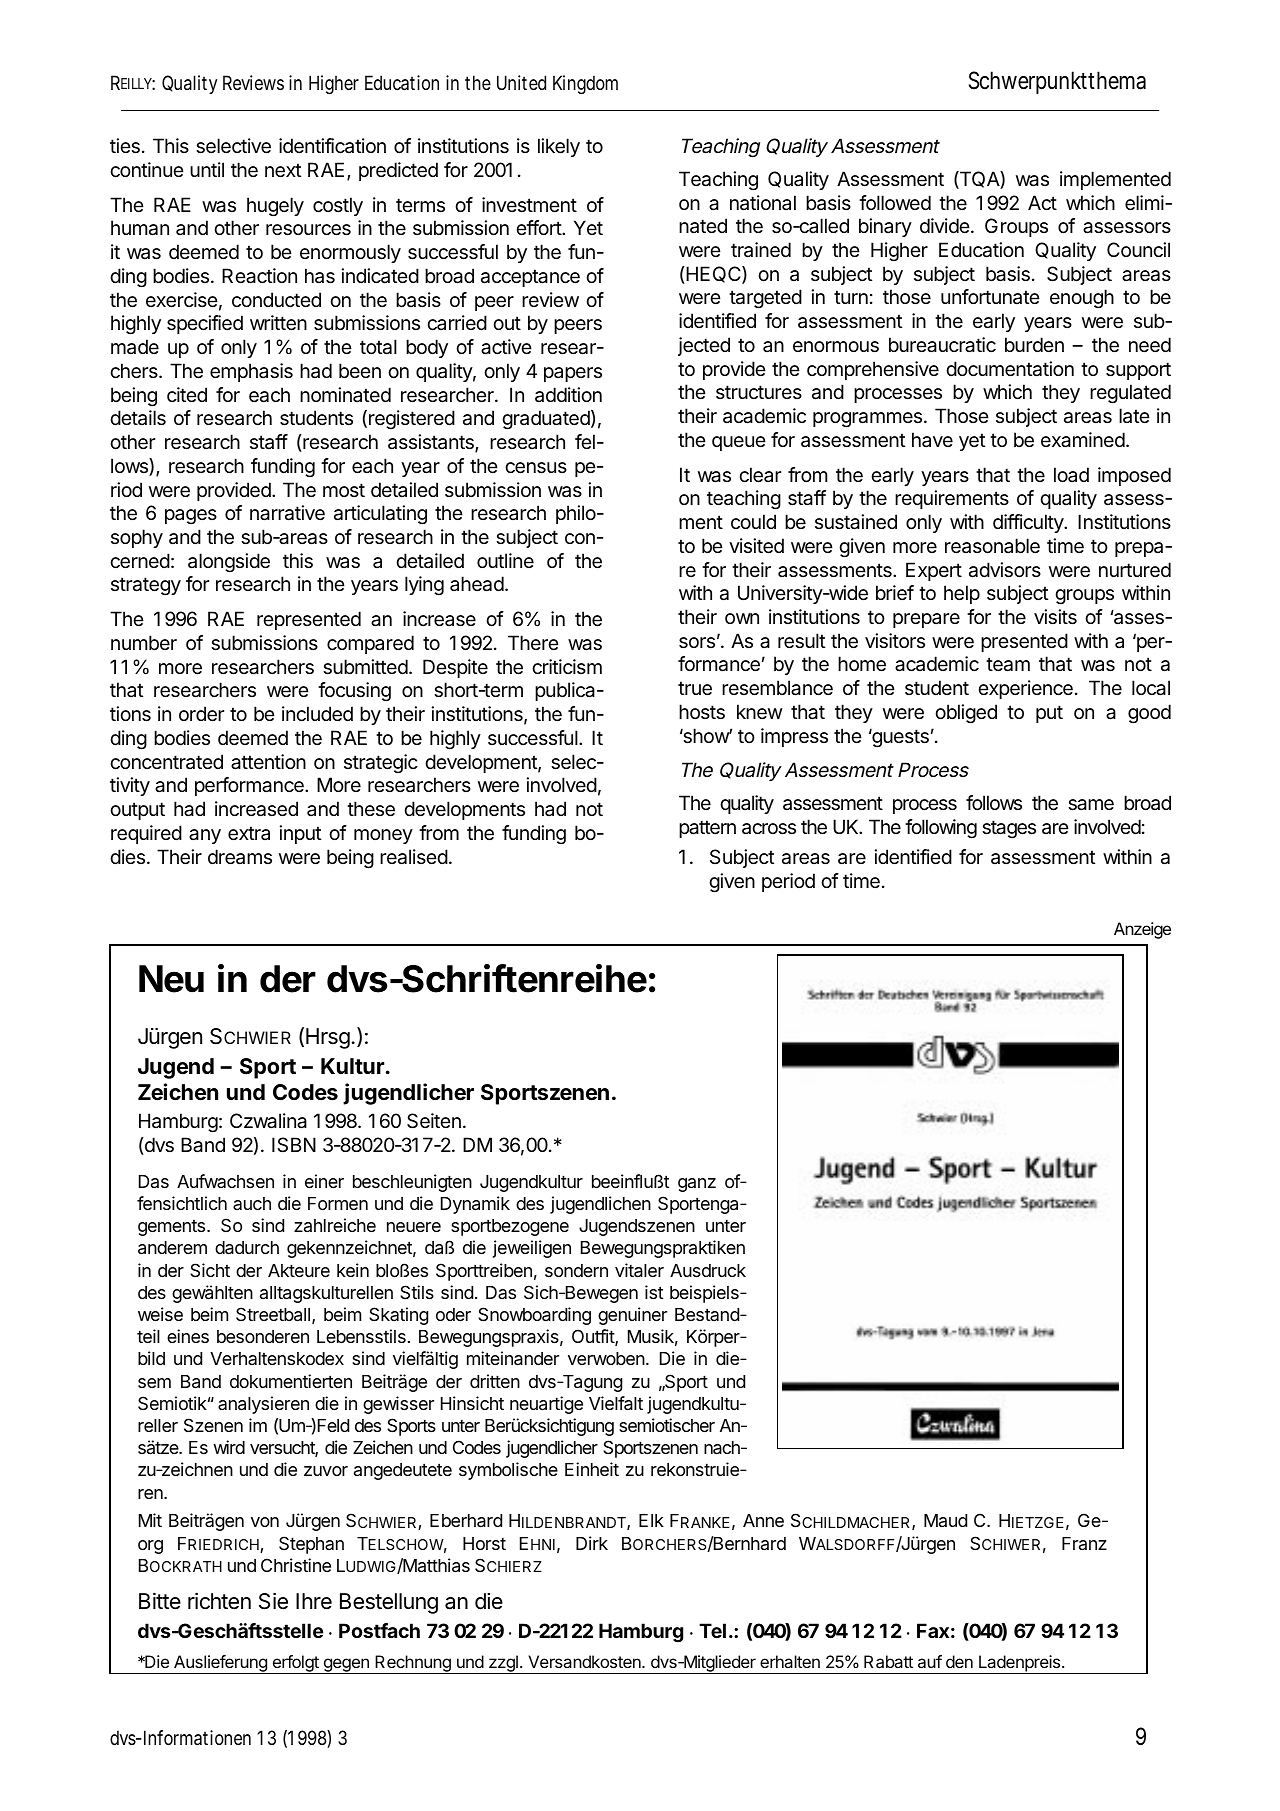  Describe the element at coordinates (1009, 829) in the document. I see `stages` at that location.
